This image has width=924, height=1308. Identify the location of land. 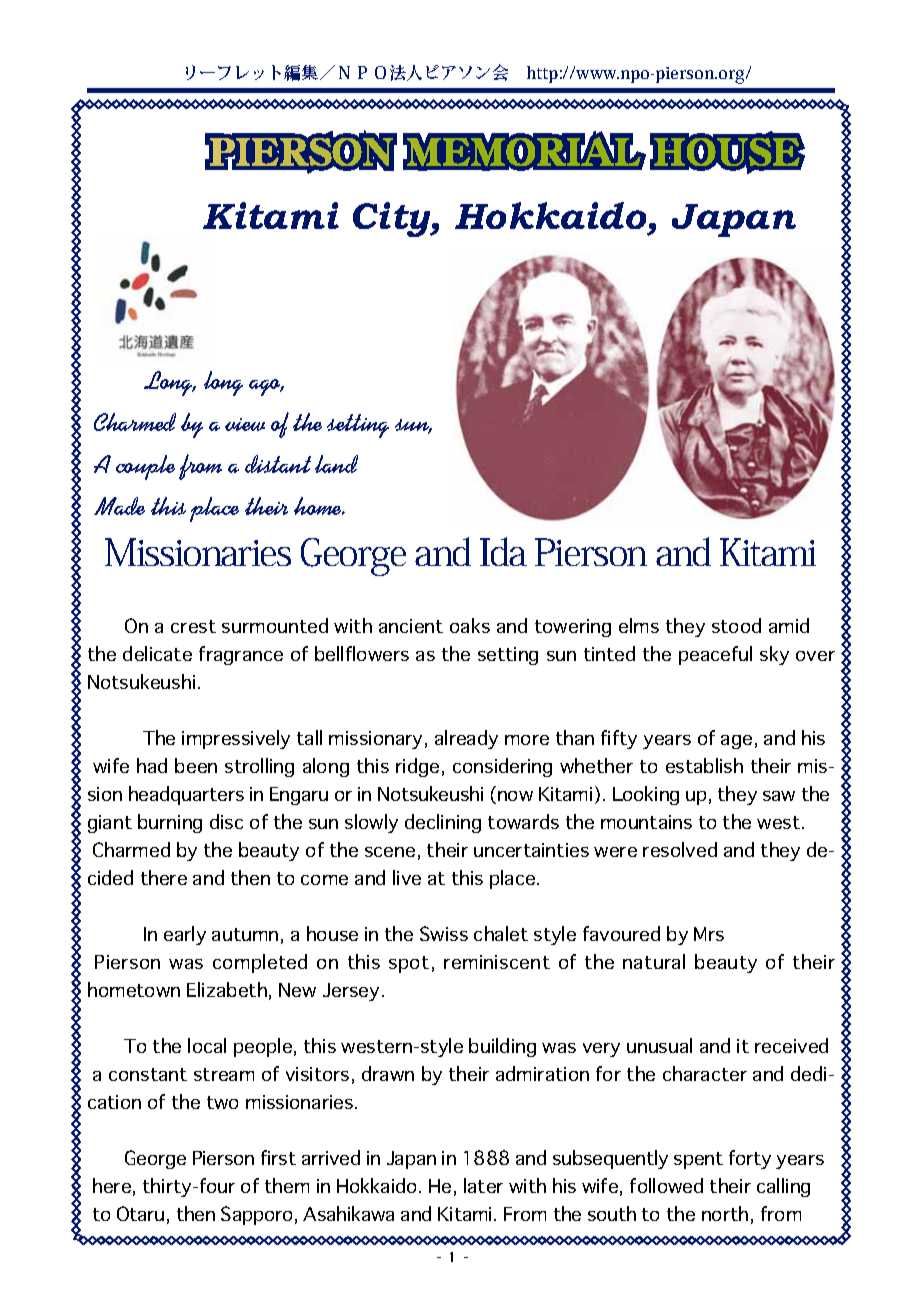
(336, 464).
